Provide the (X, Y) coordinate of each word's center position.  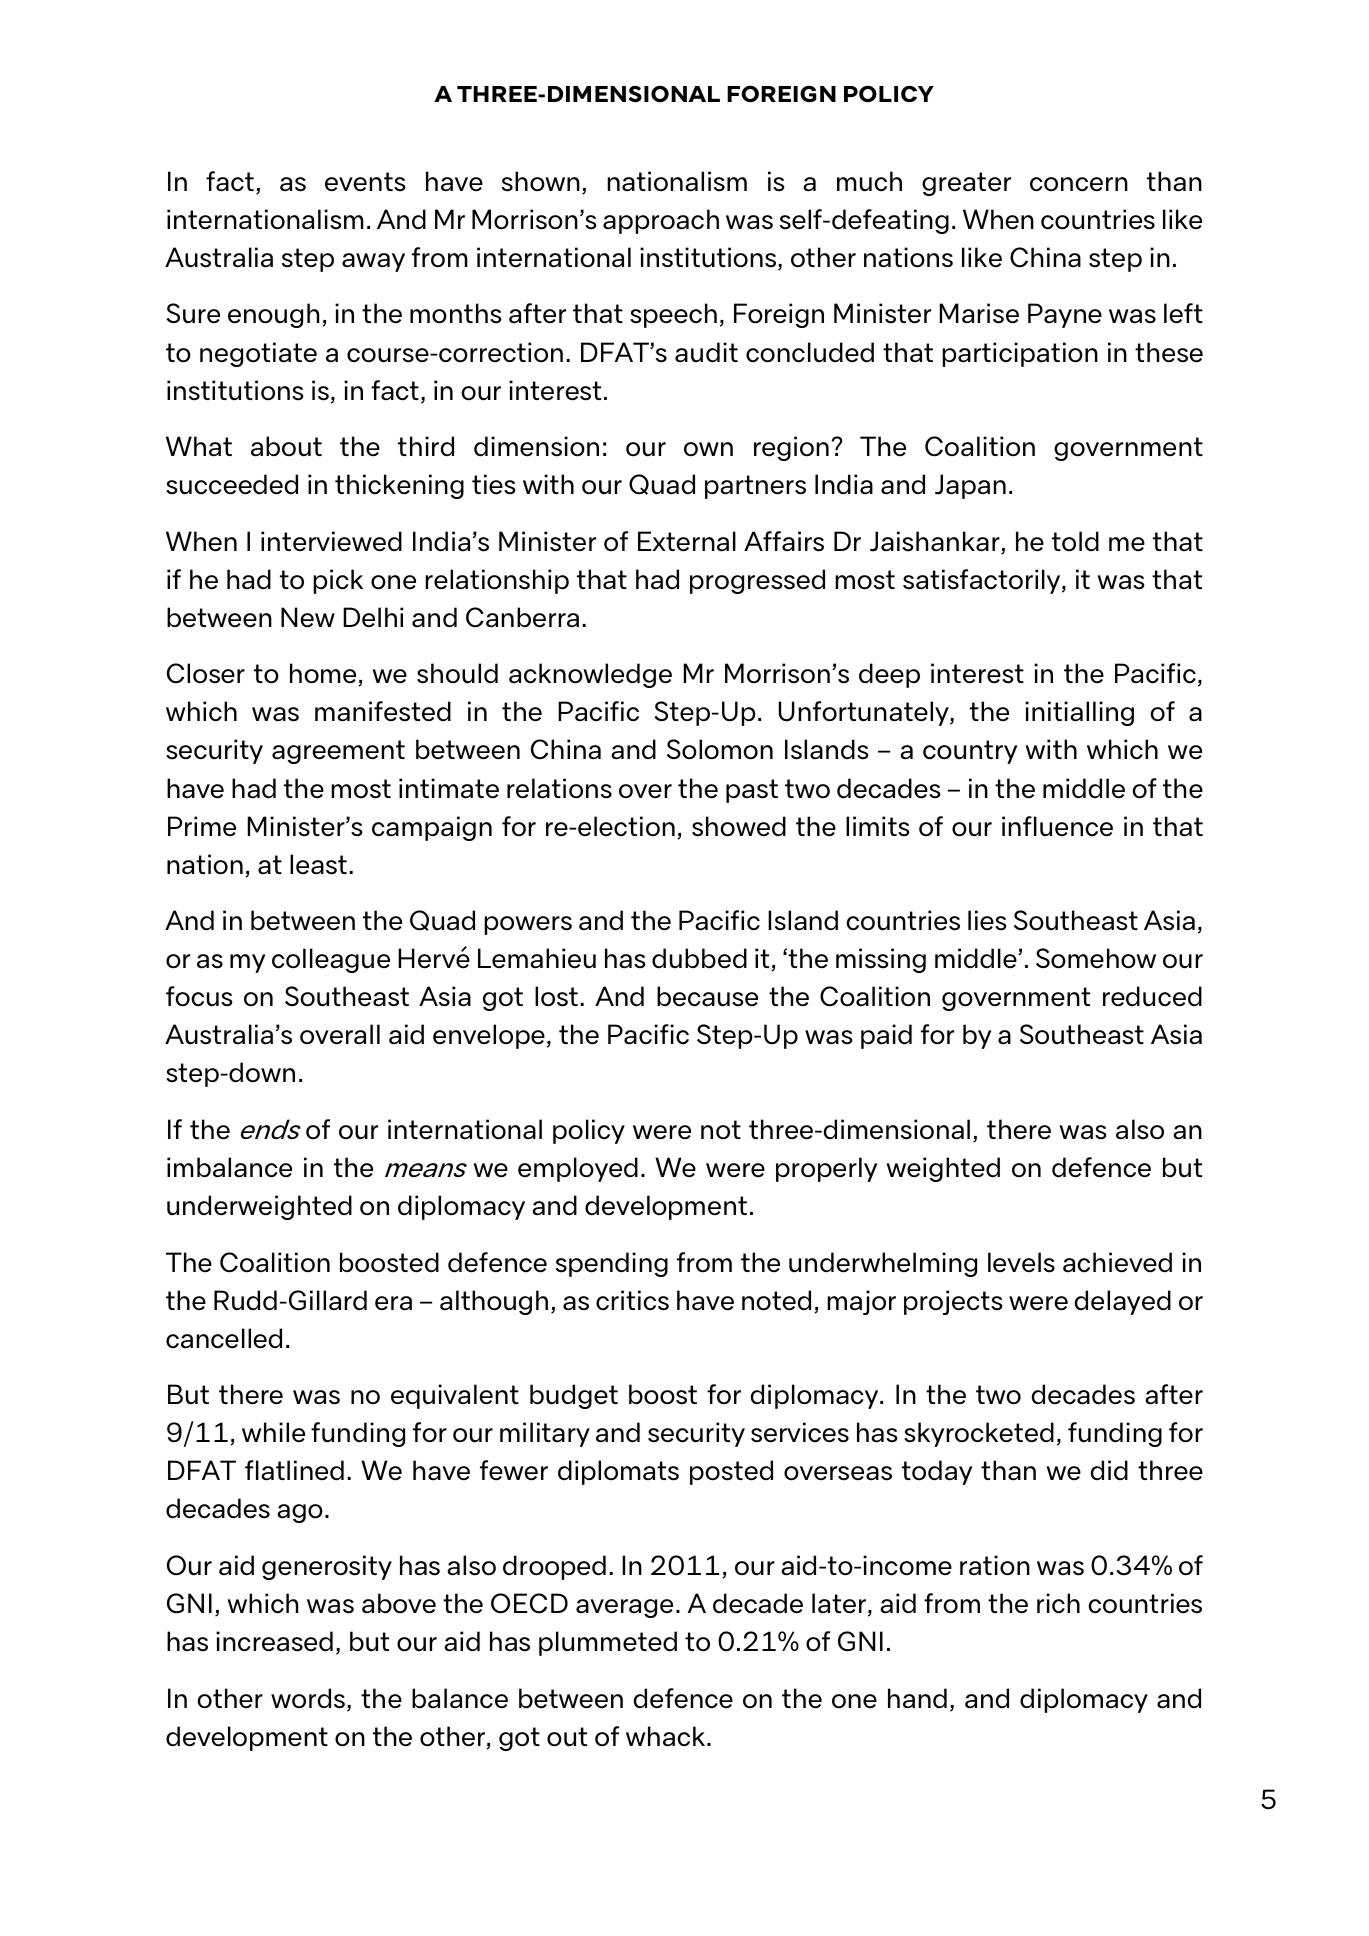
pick (338, 581)
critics (632, 1300)
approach (661, 221)
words (308, 1698)
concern (1079, 184)
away (373, 262)
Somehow (1096, 958)
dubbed (699, 958)
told (1075, 541)
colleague (331, 960)
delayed (1123, 1302)
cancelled (224, 1338)
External (687, 541)
